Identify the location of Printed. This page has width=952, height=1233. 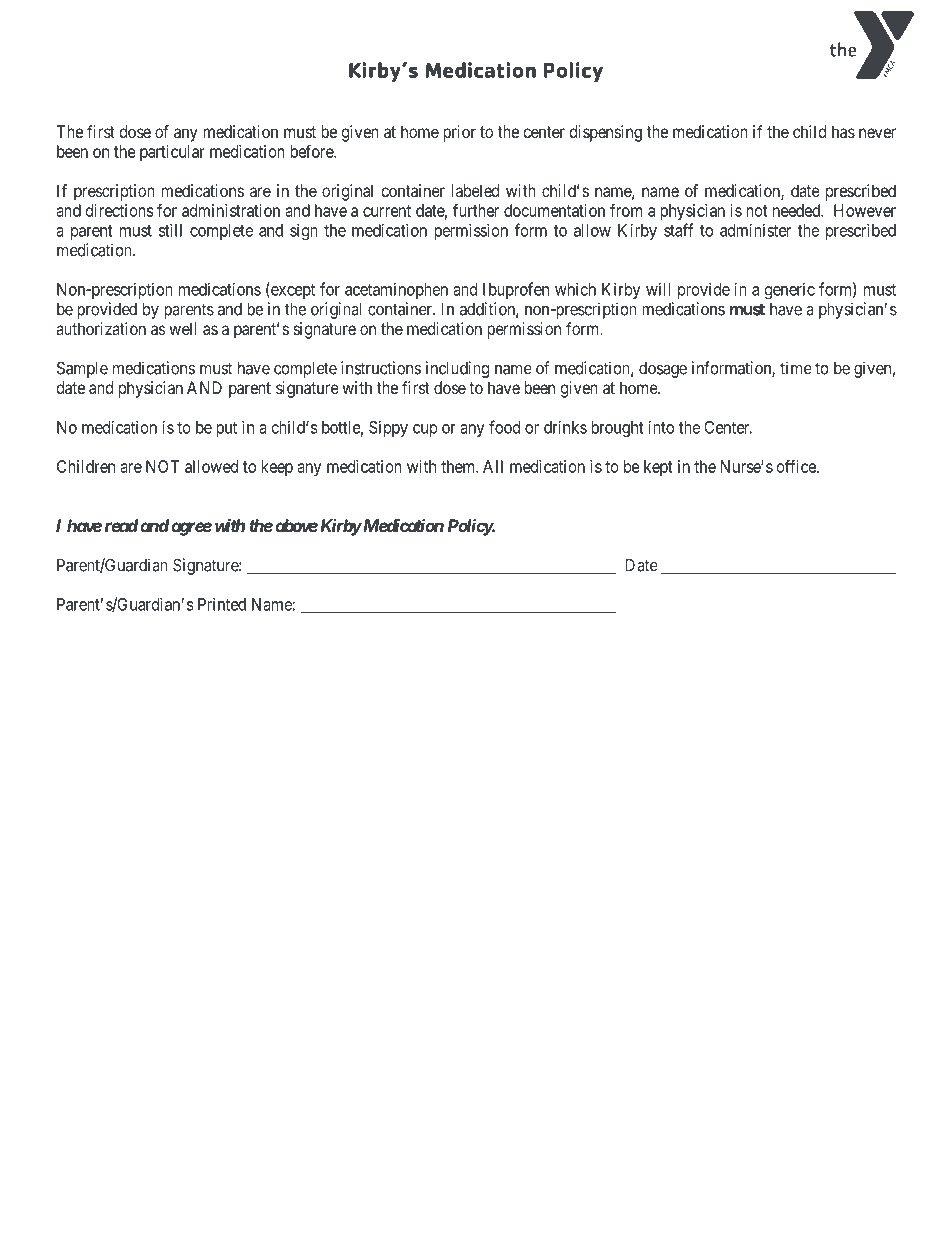
(222, 604).
